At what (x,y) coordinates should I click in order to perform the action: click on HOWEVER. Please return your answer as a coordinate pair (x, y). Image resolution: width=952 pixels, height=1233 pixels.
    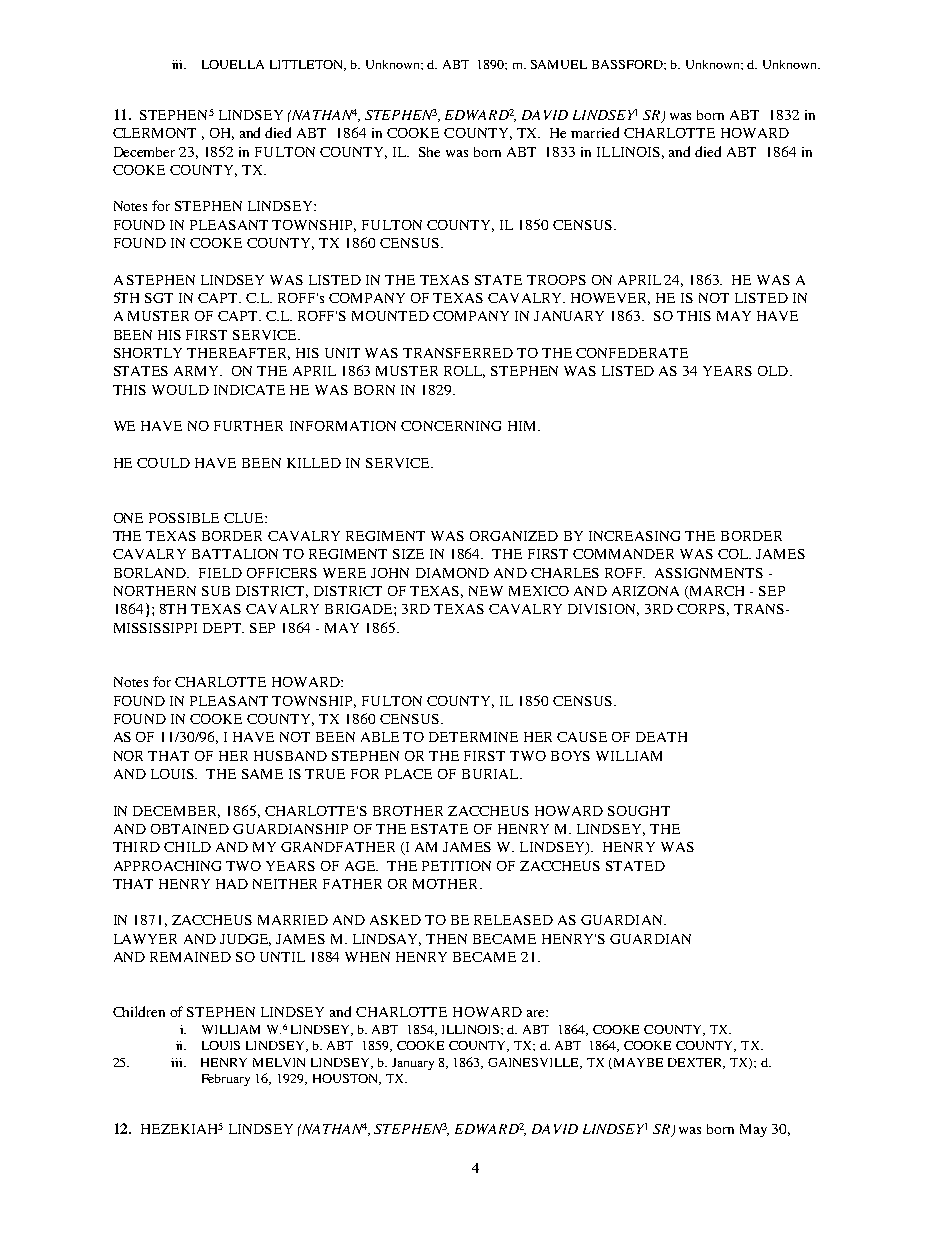
    Looking at the image, I should click on (610, 299).
